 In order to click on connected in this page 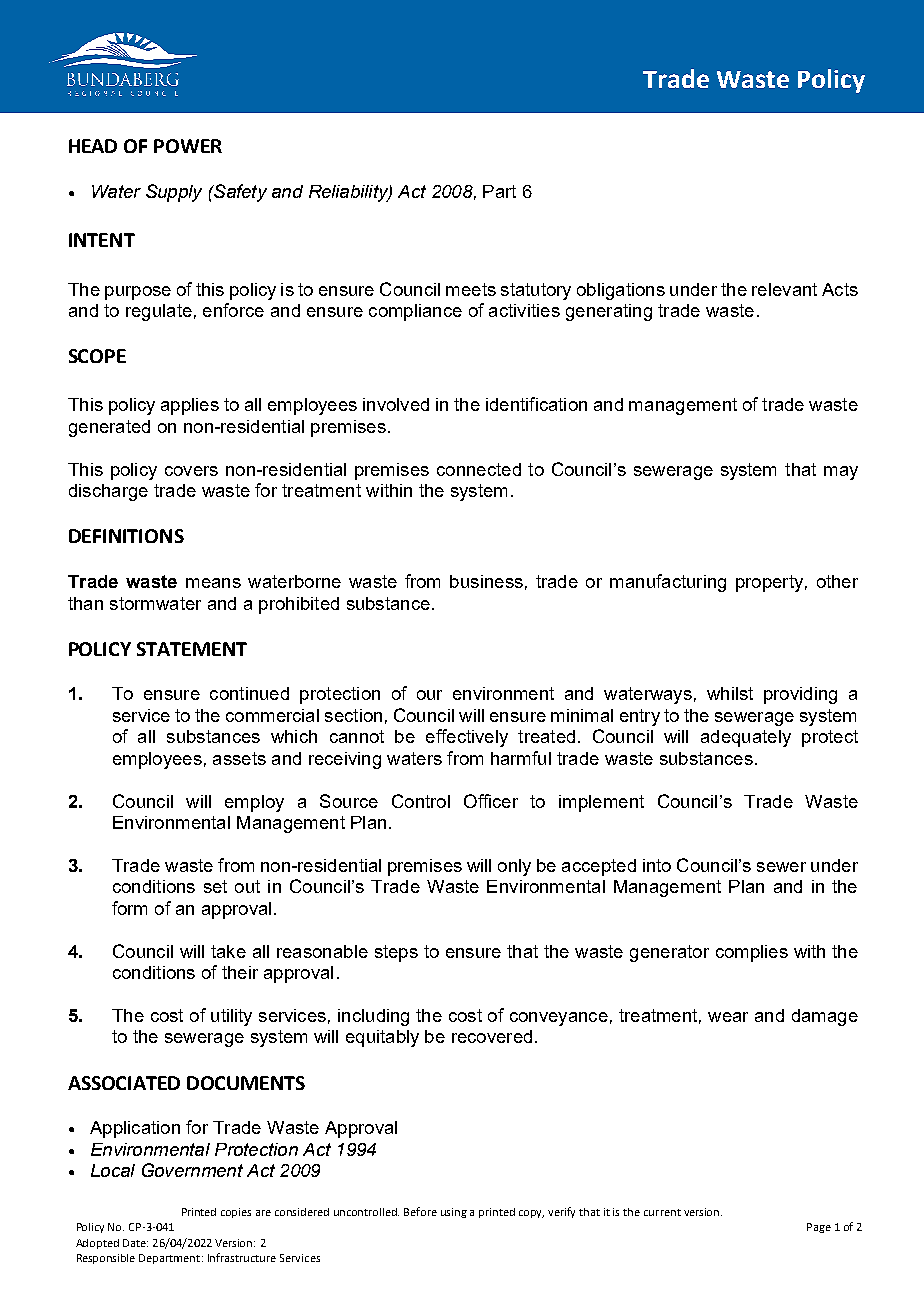, I will do `click(479, 469)`.
